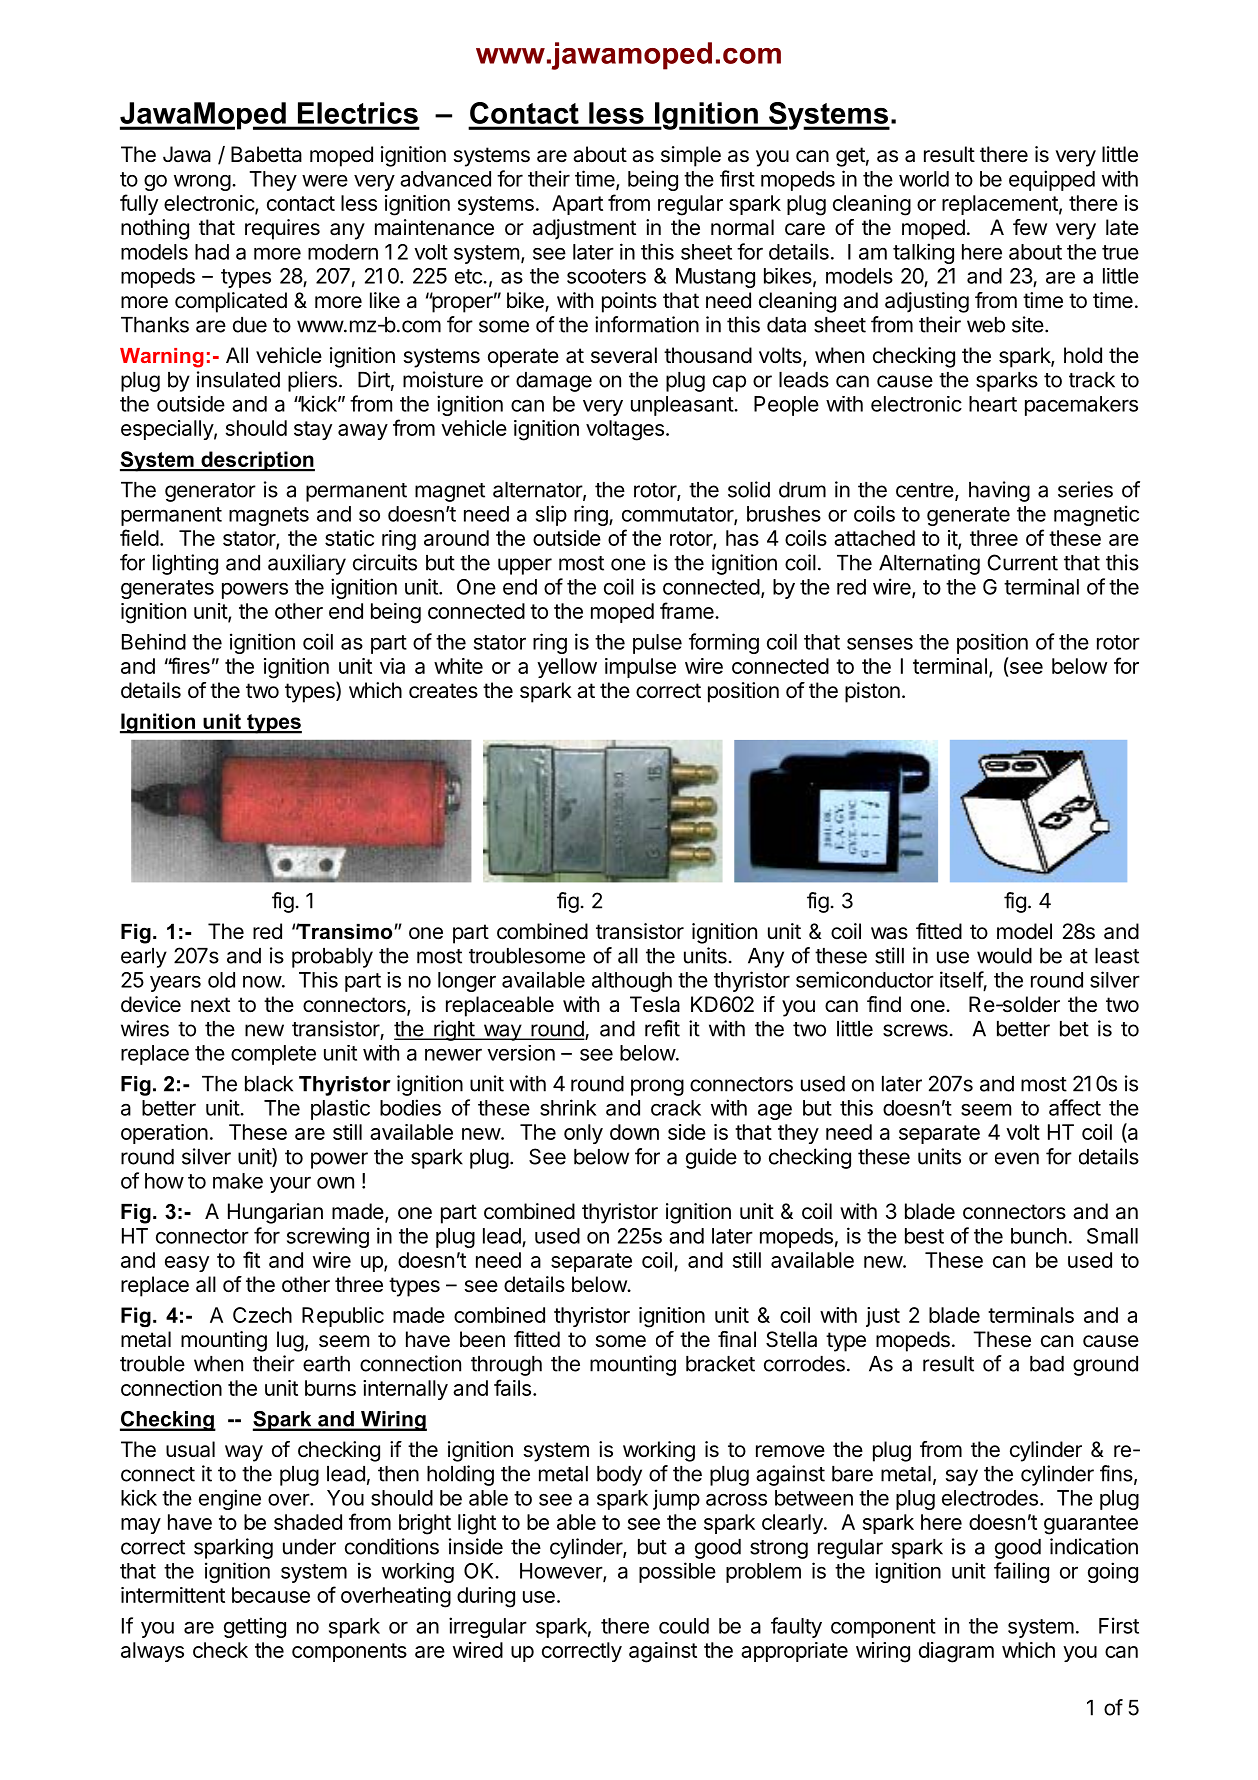 Image resolution: width=1258 pixels, height=1780 pixels. I want to click on Current, so click(1022, 562).
